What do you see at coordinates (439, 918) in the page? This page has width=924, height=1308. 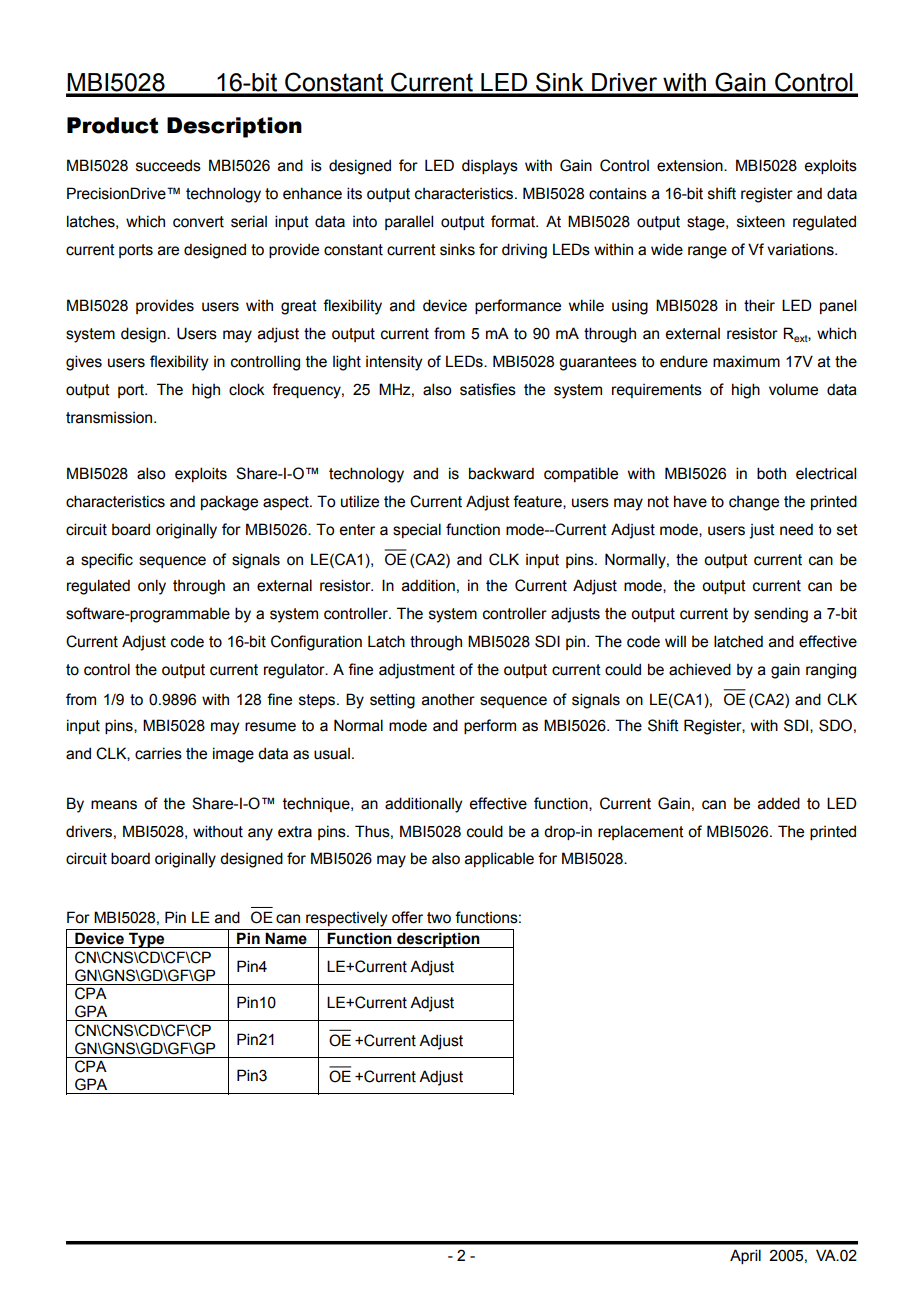 I see `two` at bounding box center [439, 918].
